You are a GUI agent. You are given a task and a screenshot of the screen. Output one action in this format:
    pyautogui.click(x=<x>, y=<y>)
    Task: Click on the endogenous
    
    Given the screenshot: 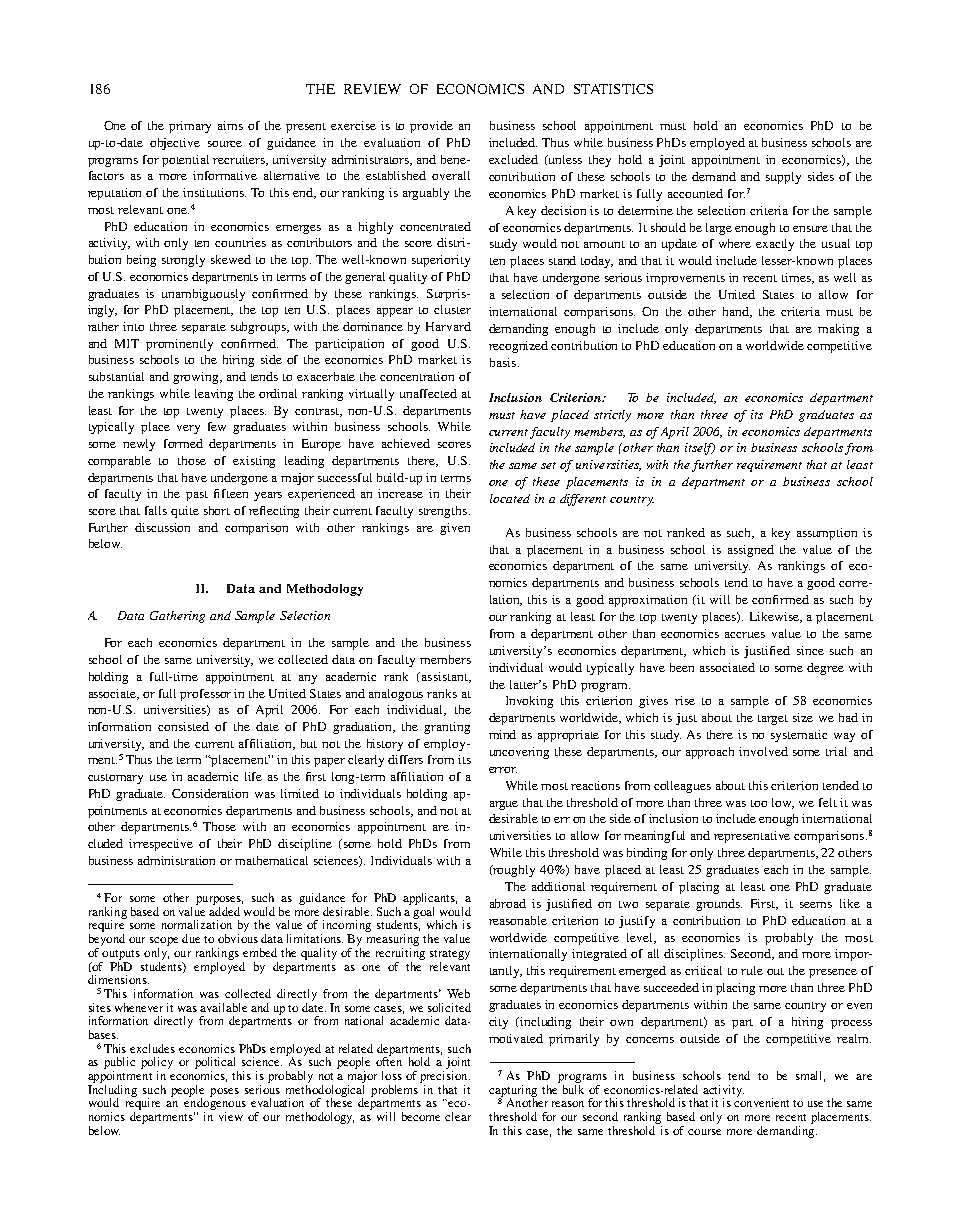 What is the action you would take?
    pyautogui.click(x=215, y=1104)
